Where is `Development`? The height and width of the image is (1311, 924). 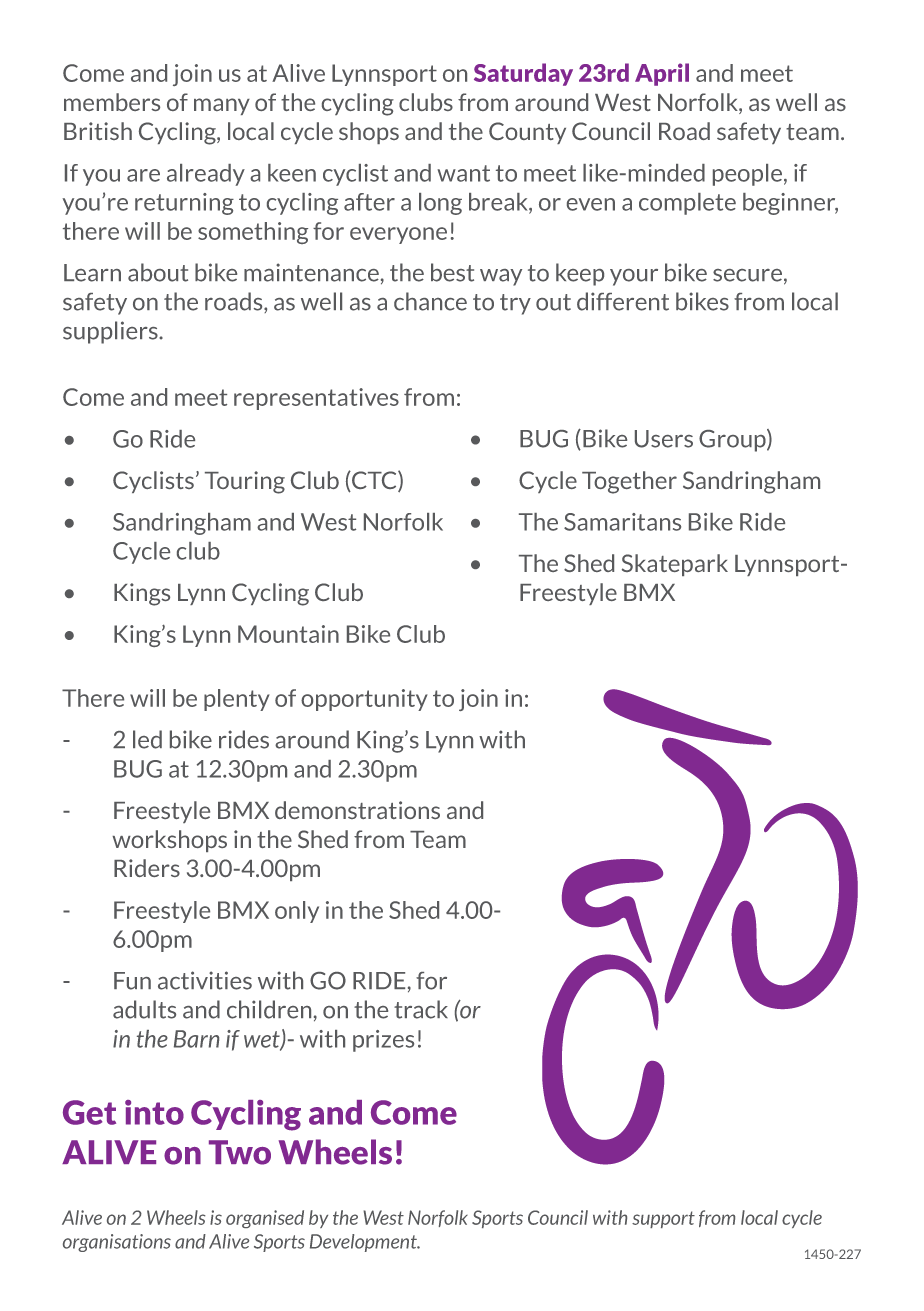 Development is located at coordinates (364, 1243).
